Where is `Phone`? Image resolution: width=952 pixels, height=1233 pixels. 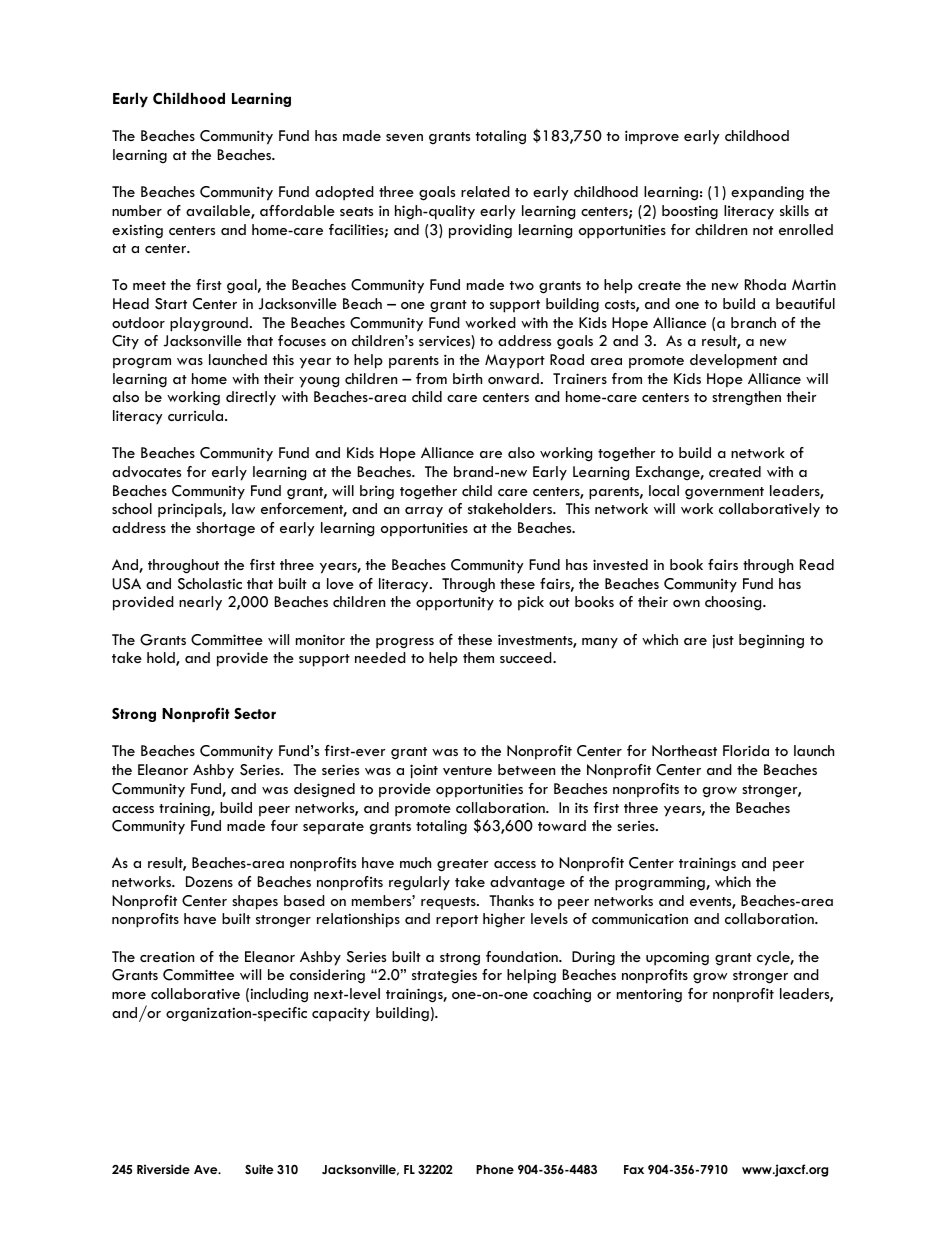 Phone is located at coordinates (495, 1169).
